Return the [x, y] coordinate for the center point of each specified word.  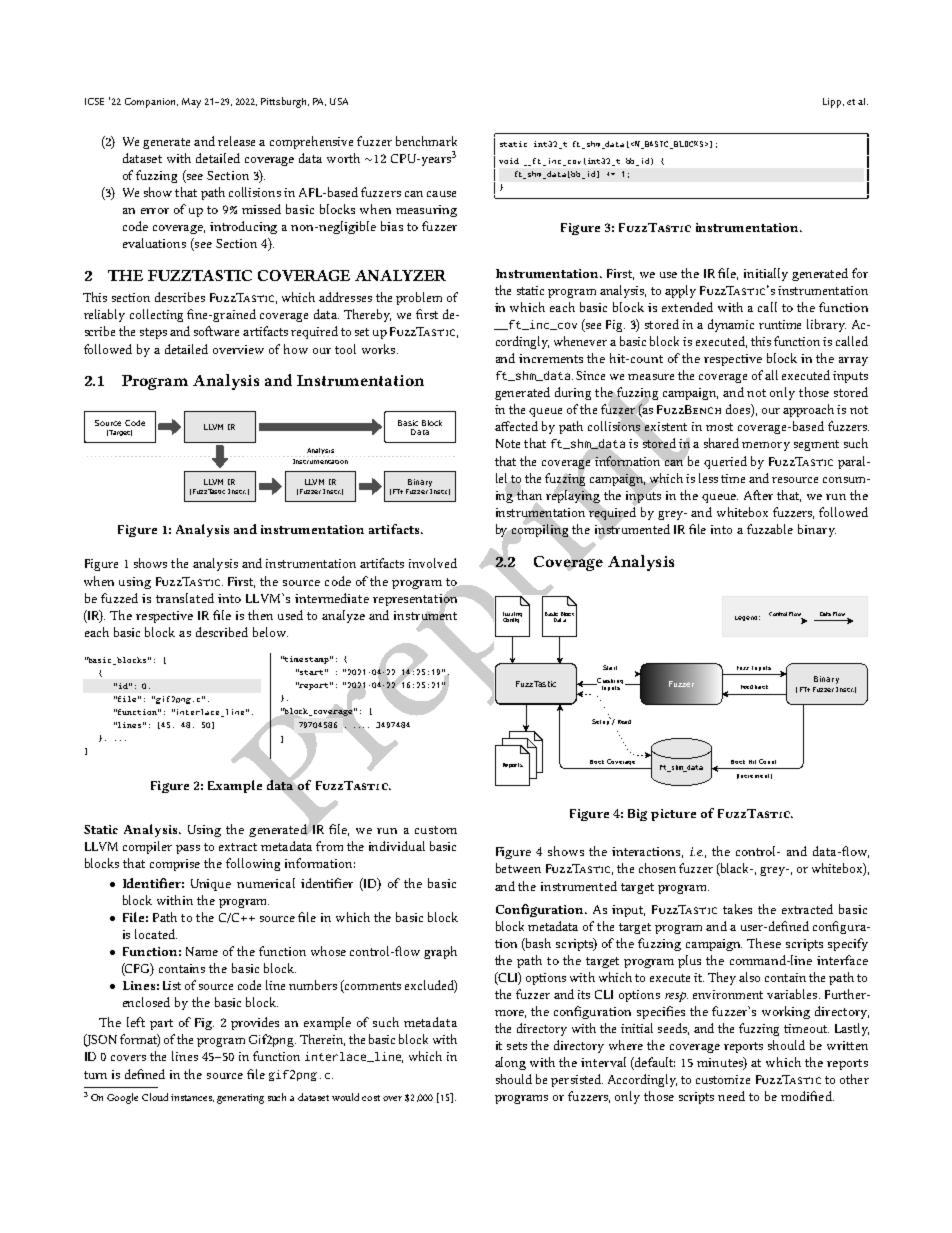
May [191, 103]
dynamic [731, 325]
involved [433, 563]
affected [516, 426]
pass [188, 849]
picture [673, 815]
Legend [746, 618]
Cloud [155, 1097]
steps [153, 333]
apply [680, 291]
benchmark [426, 141]
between [518, 868]
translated [185, 598]
